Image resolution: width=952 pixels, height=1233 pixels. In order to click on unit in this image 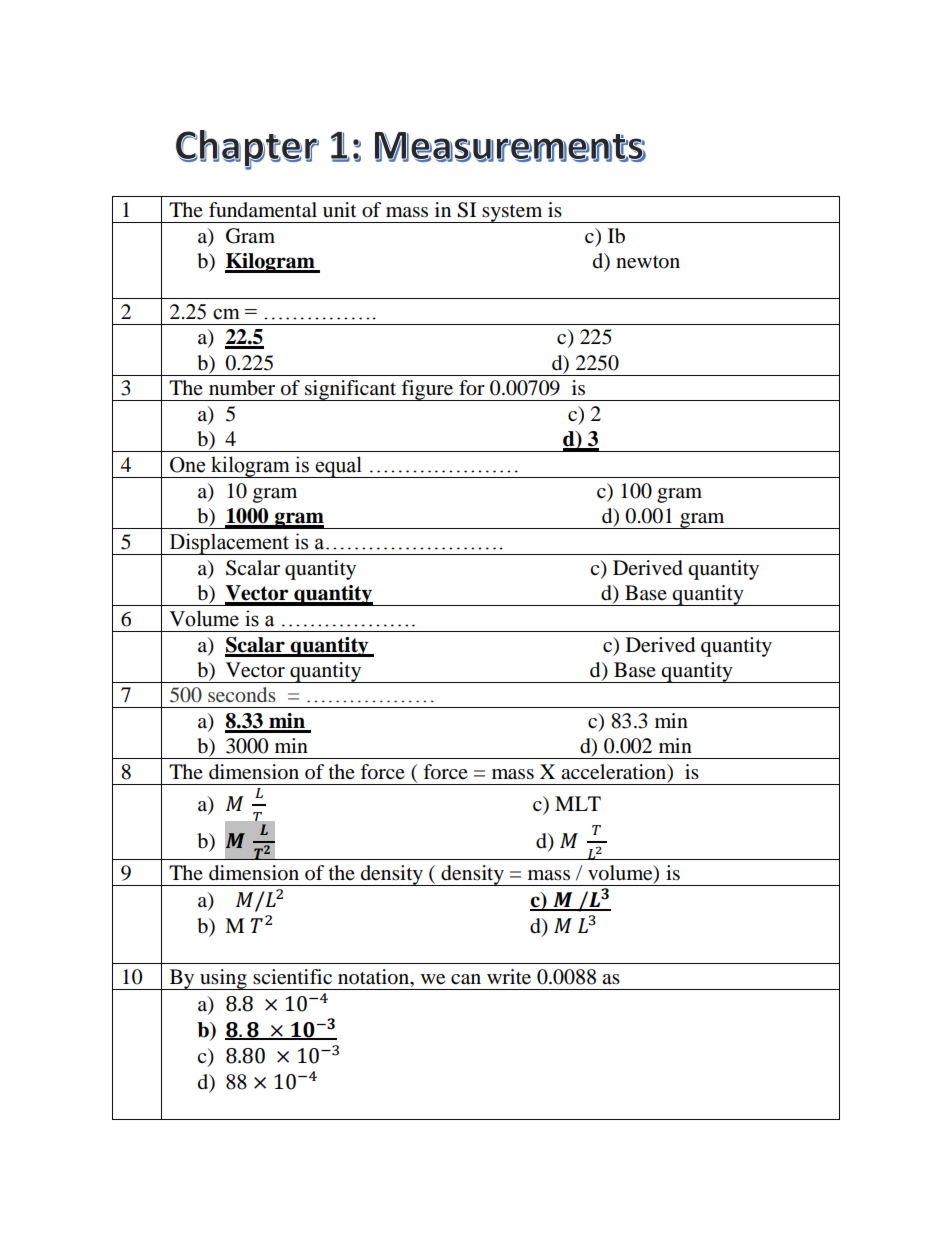, I will do `click(339, 209)`.
